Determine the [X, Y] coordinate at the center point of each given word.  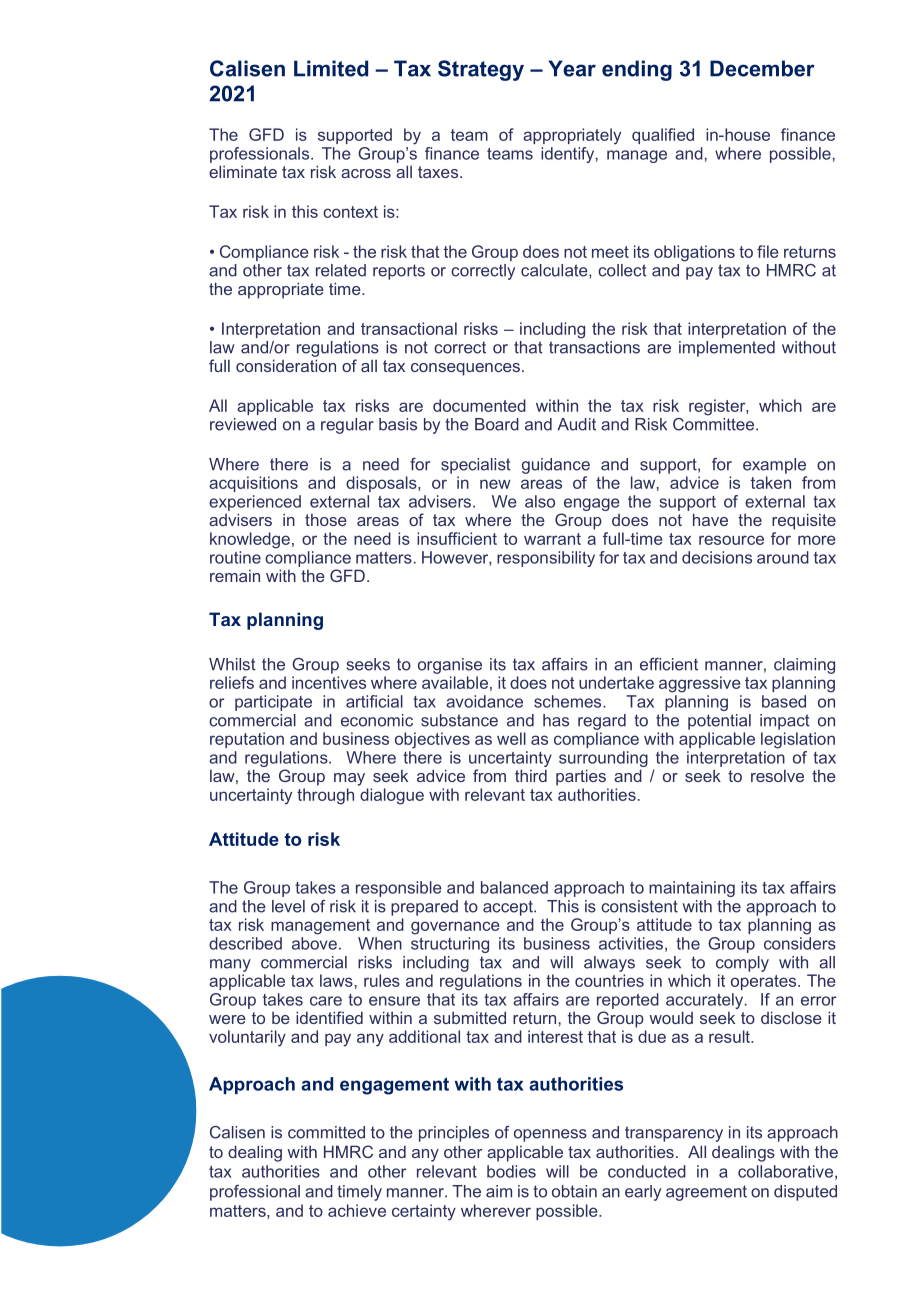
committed [326, 1132]
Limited [331, 68]
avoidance [484, 701]
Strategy [481, 70]
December [762, 68]
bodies [511, 1171]
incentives [329, 682]
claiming [804, 666]
